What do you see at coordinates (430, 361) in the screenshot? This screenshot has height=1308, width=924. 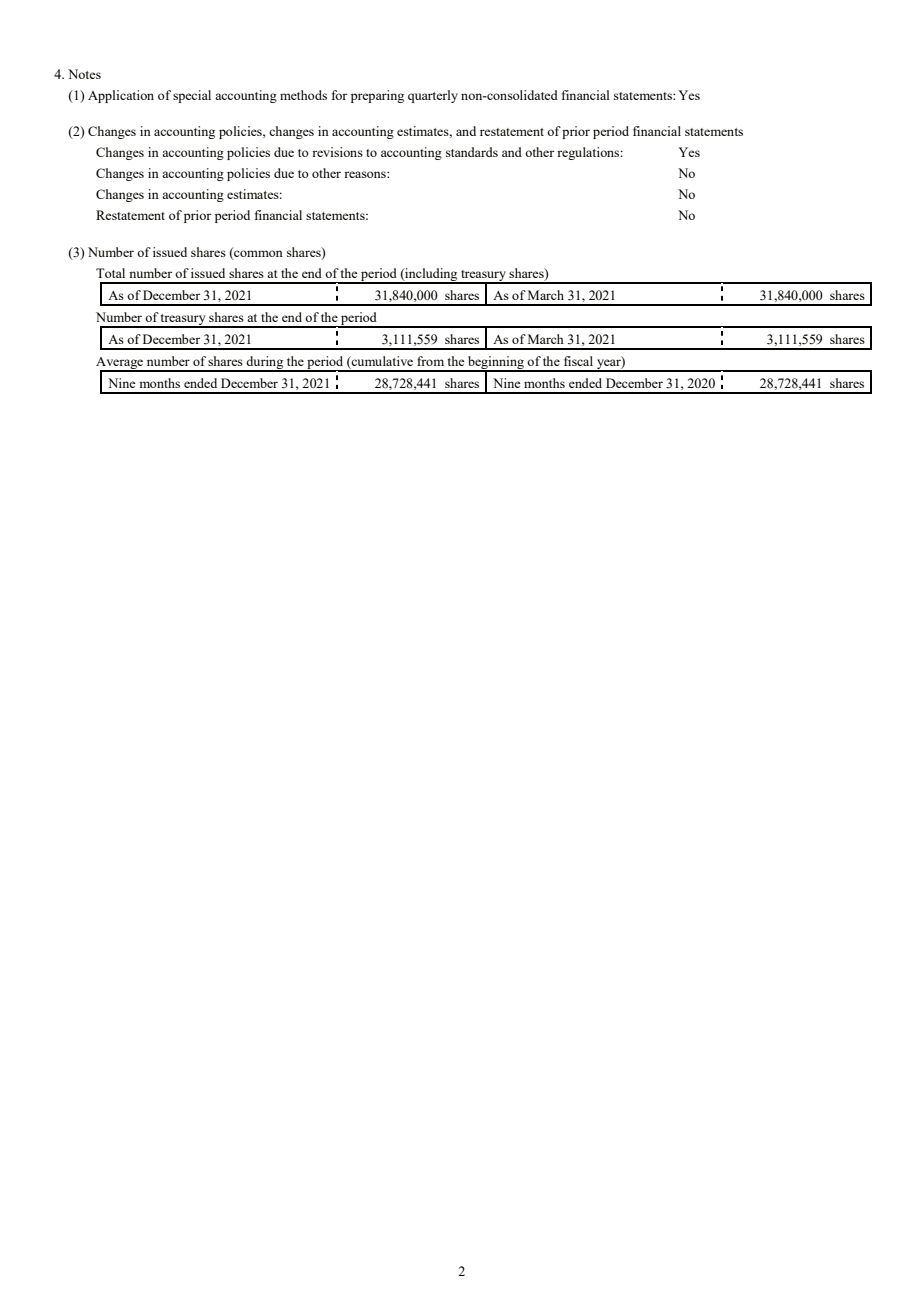 I see `from` at bounding box center [430, 361].
